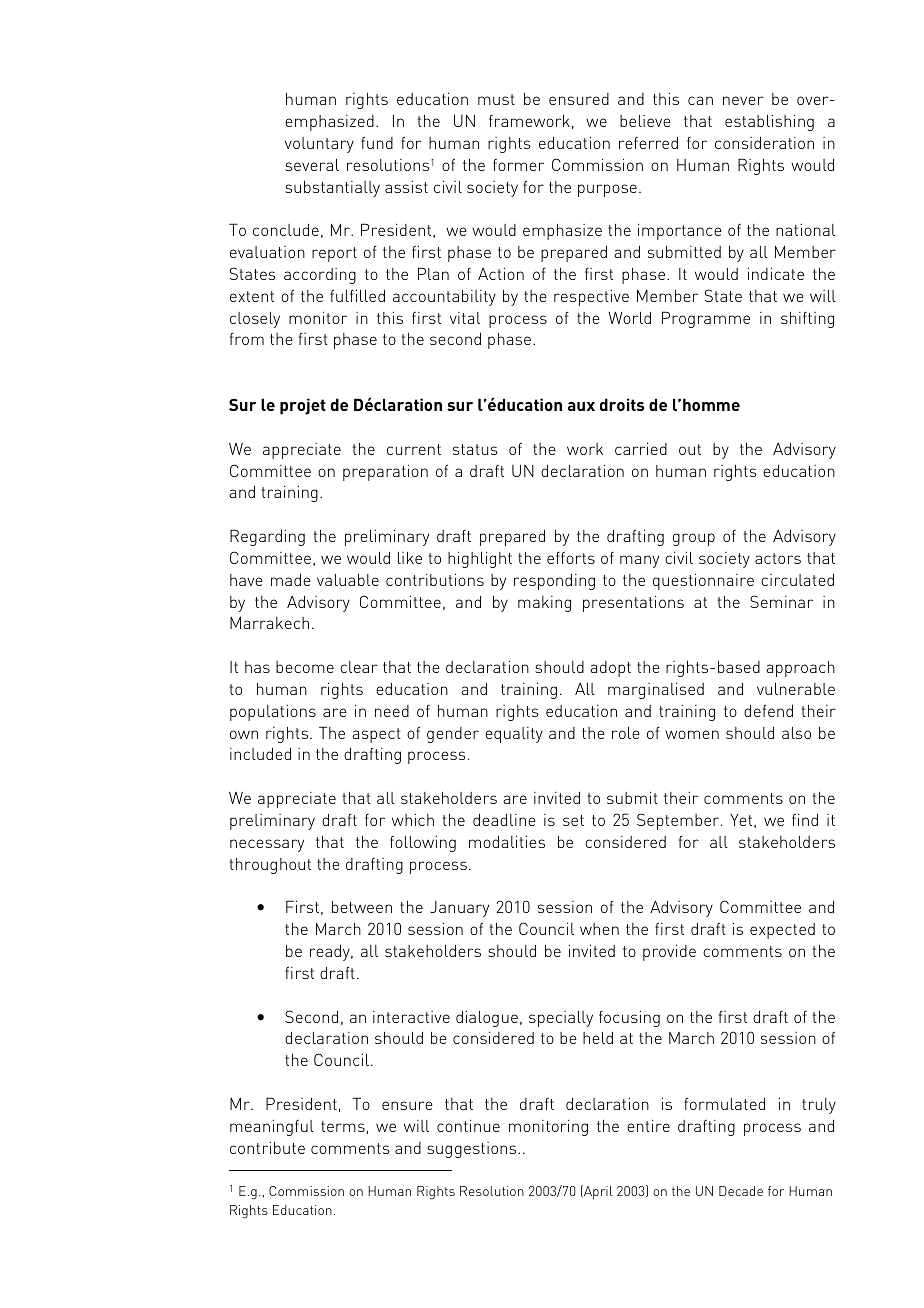 Image resolution: width=924 pixels, height=1308 pixels. I want to click on consideration, so click(764, 143).
